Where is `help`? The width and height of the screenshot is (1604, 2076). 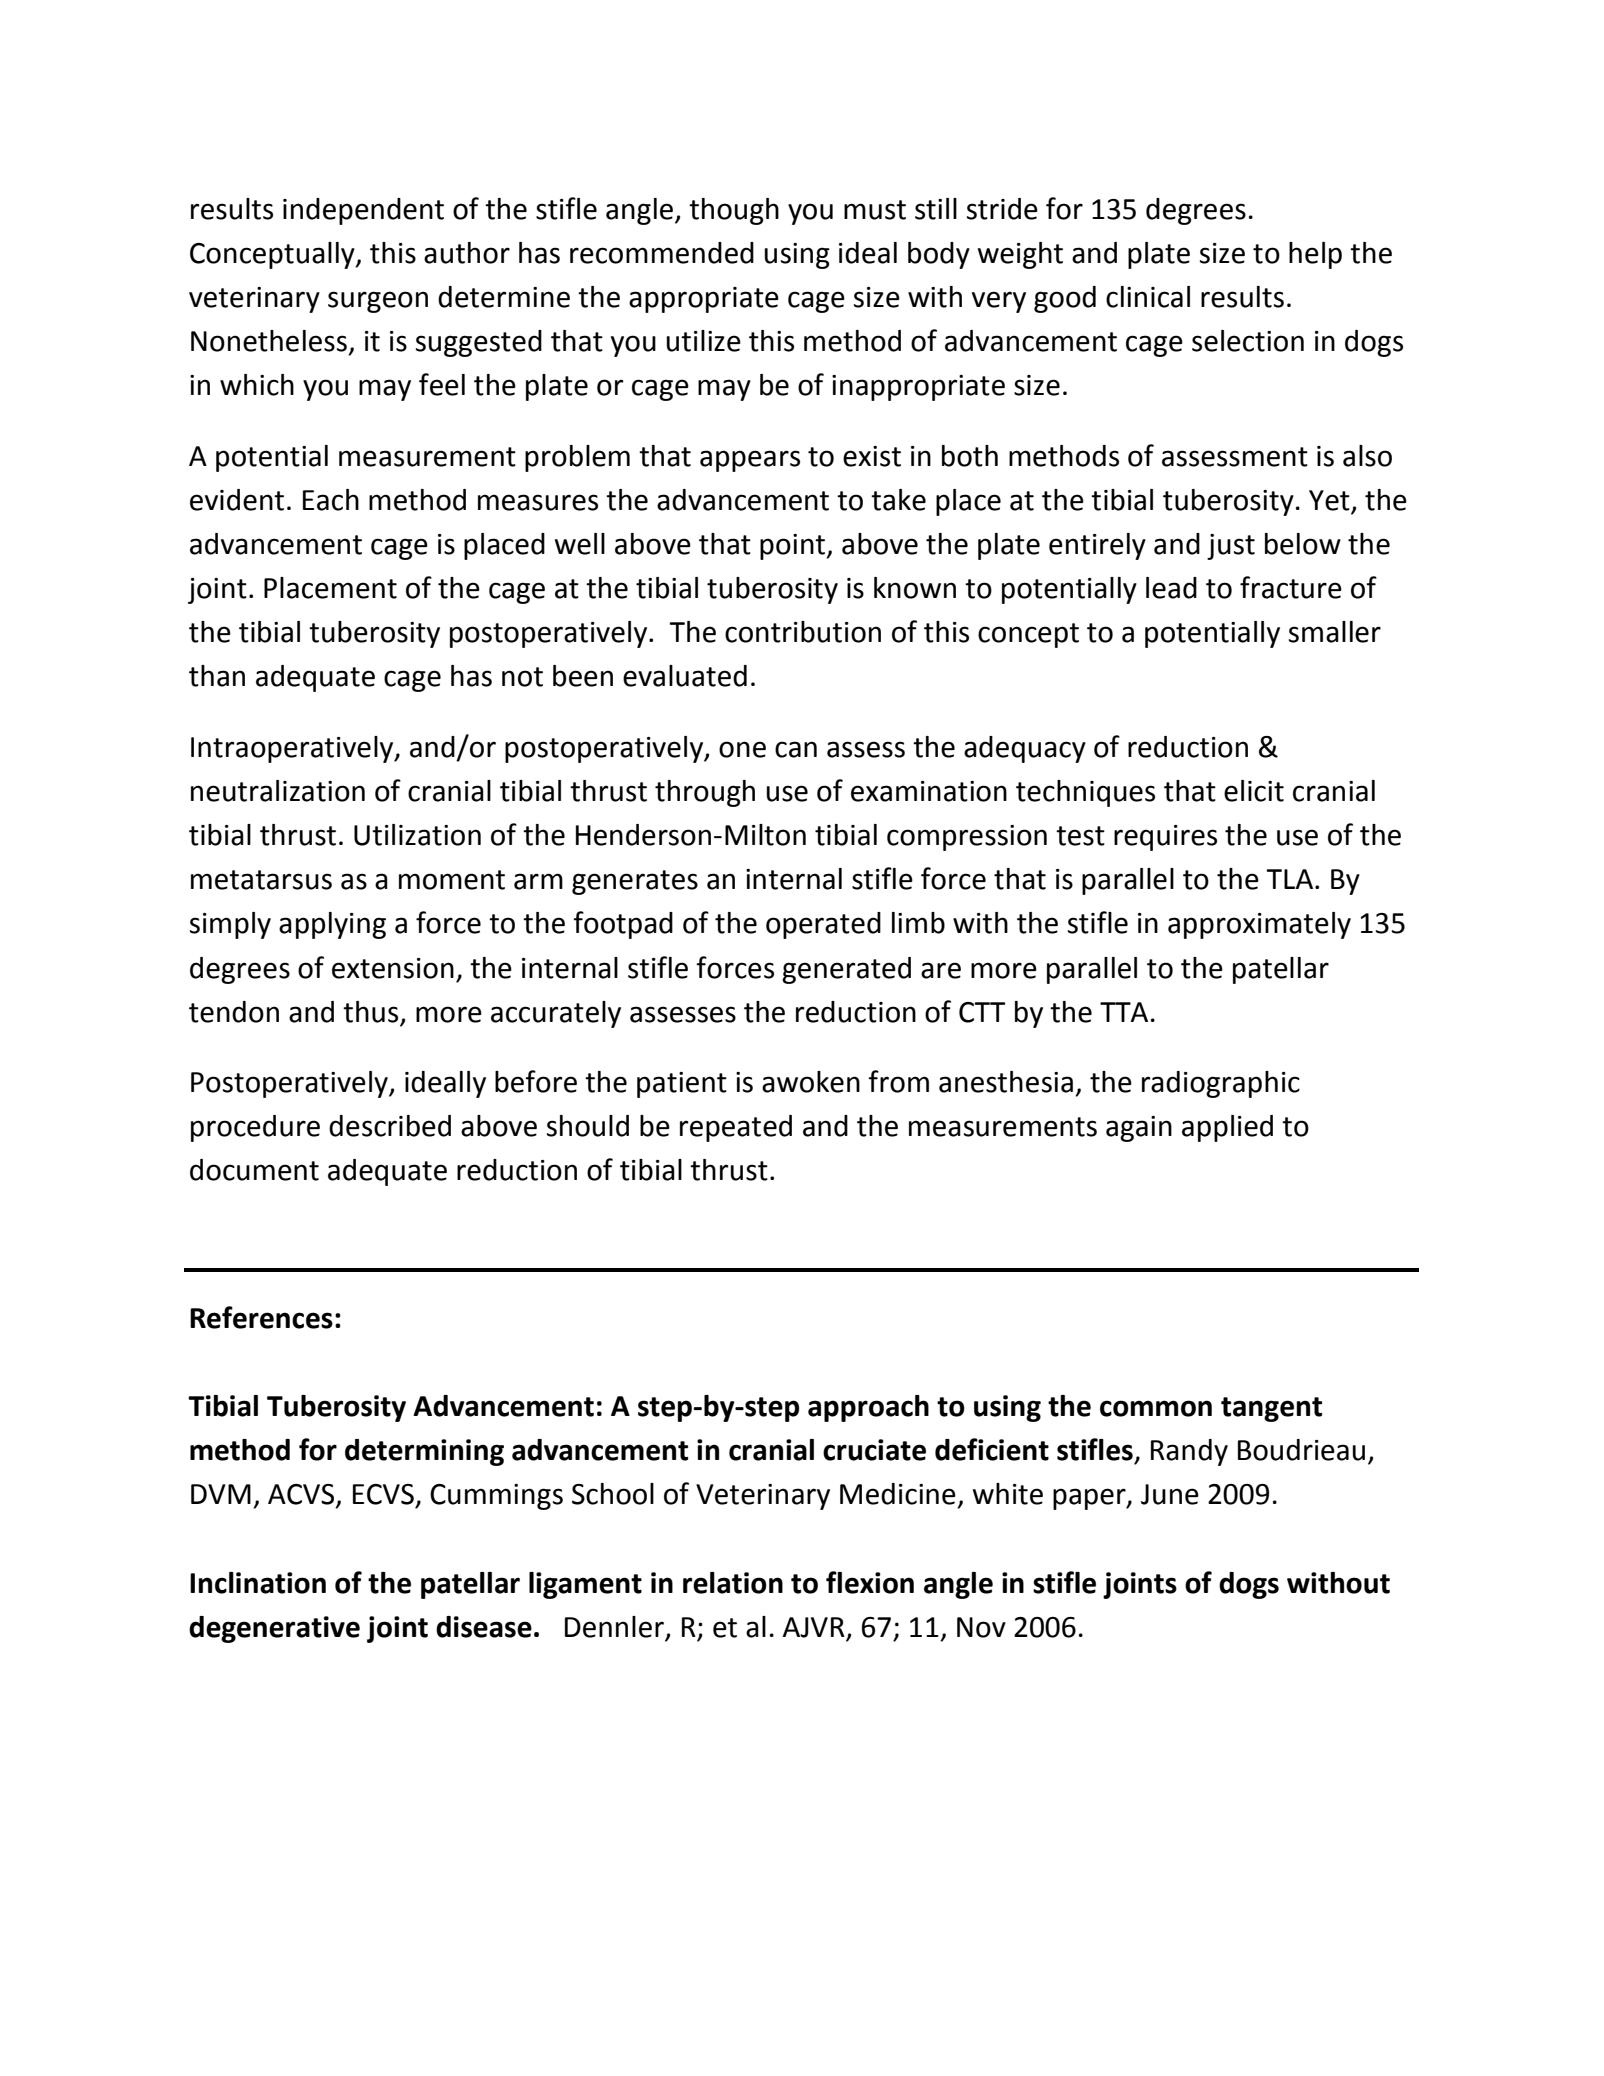 help is located at coordinates (1315, 255).
